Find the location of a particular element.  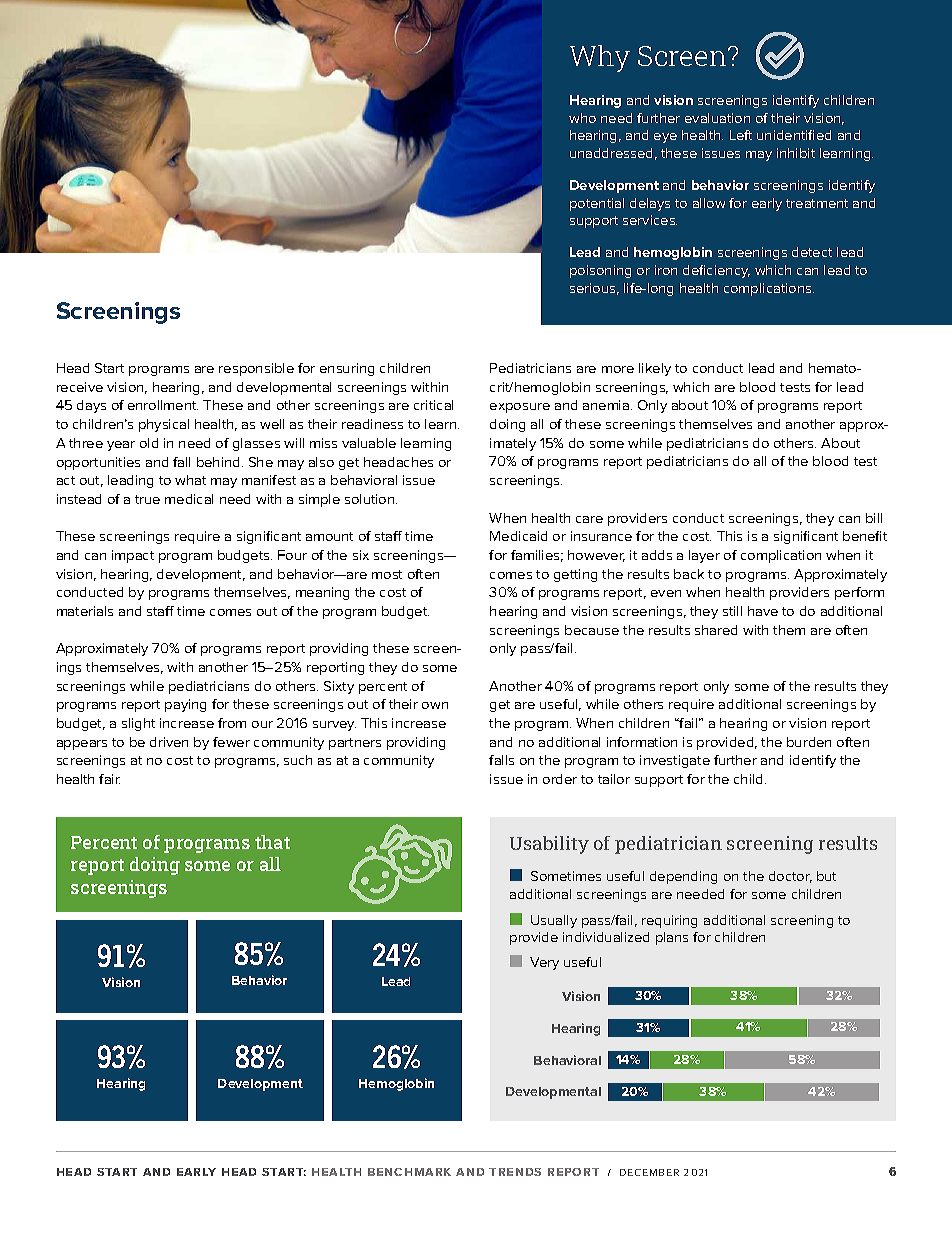

unidentified is located at coordinates (794, 135).
